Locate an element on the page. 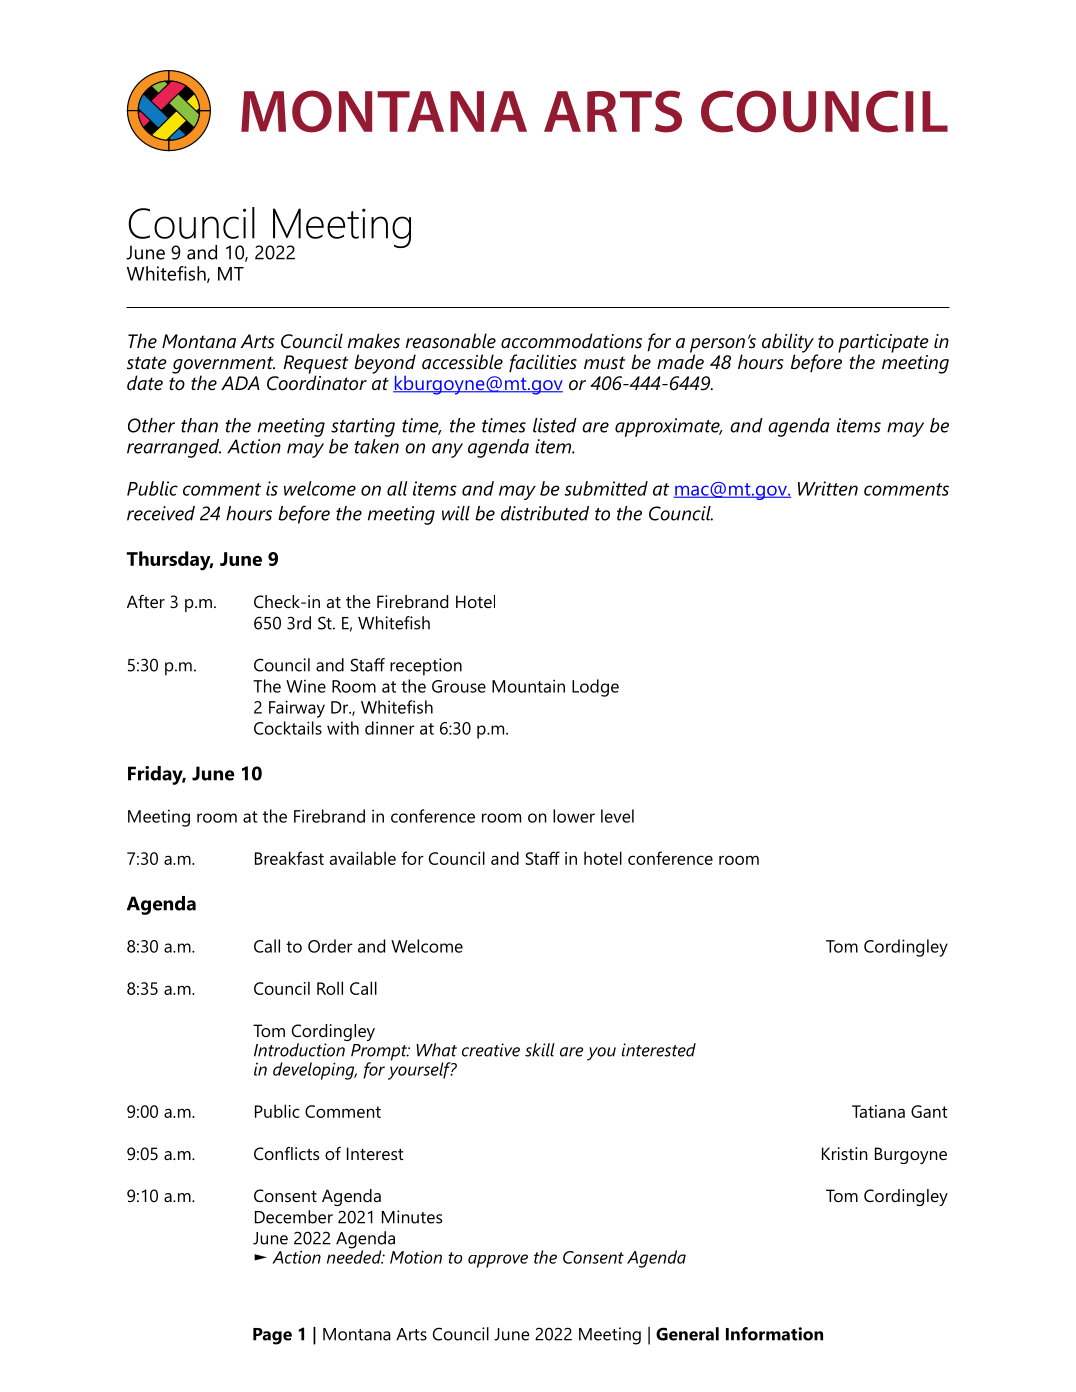 Image resolution: width=1076 pixels, height=1392 pixels. Motion is located at coordinates (416, 1257).
